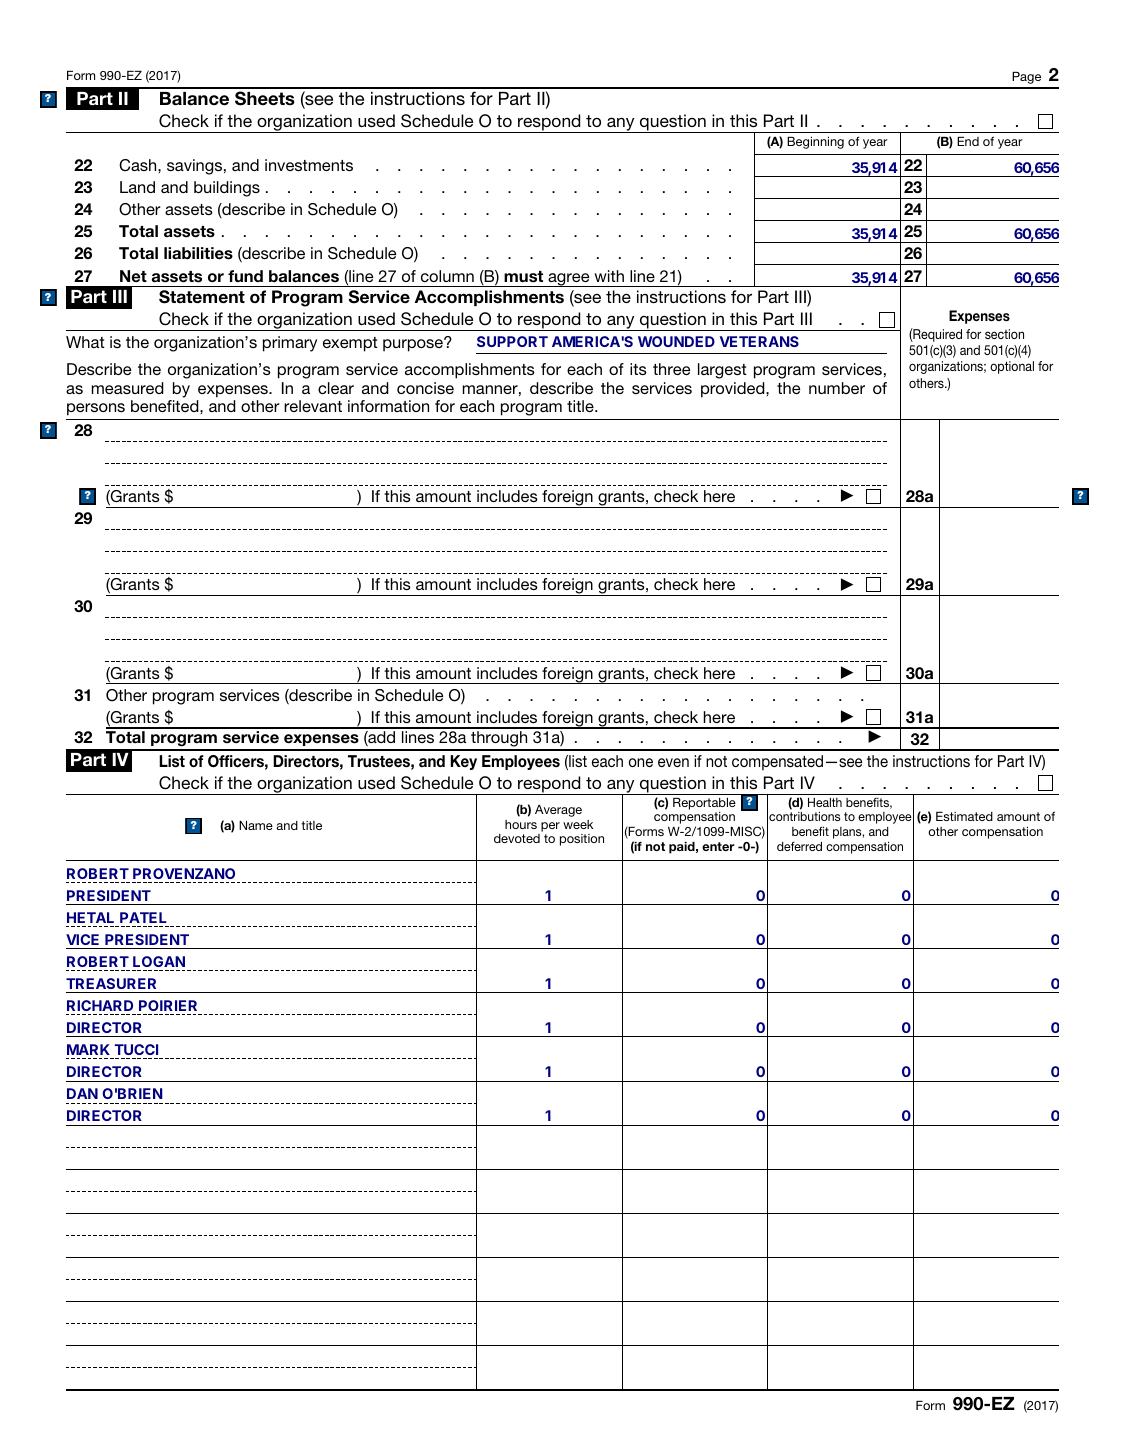  Describe the element at coordinates (96, 409) in the document. I see `persons` at that location.
